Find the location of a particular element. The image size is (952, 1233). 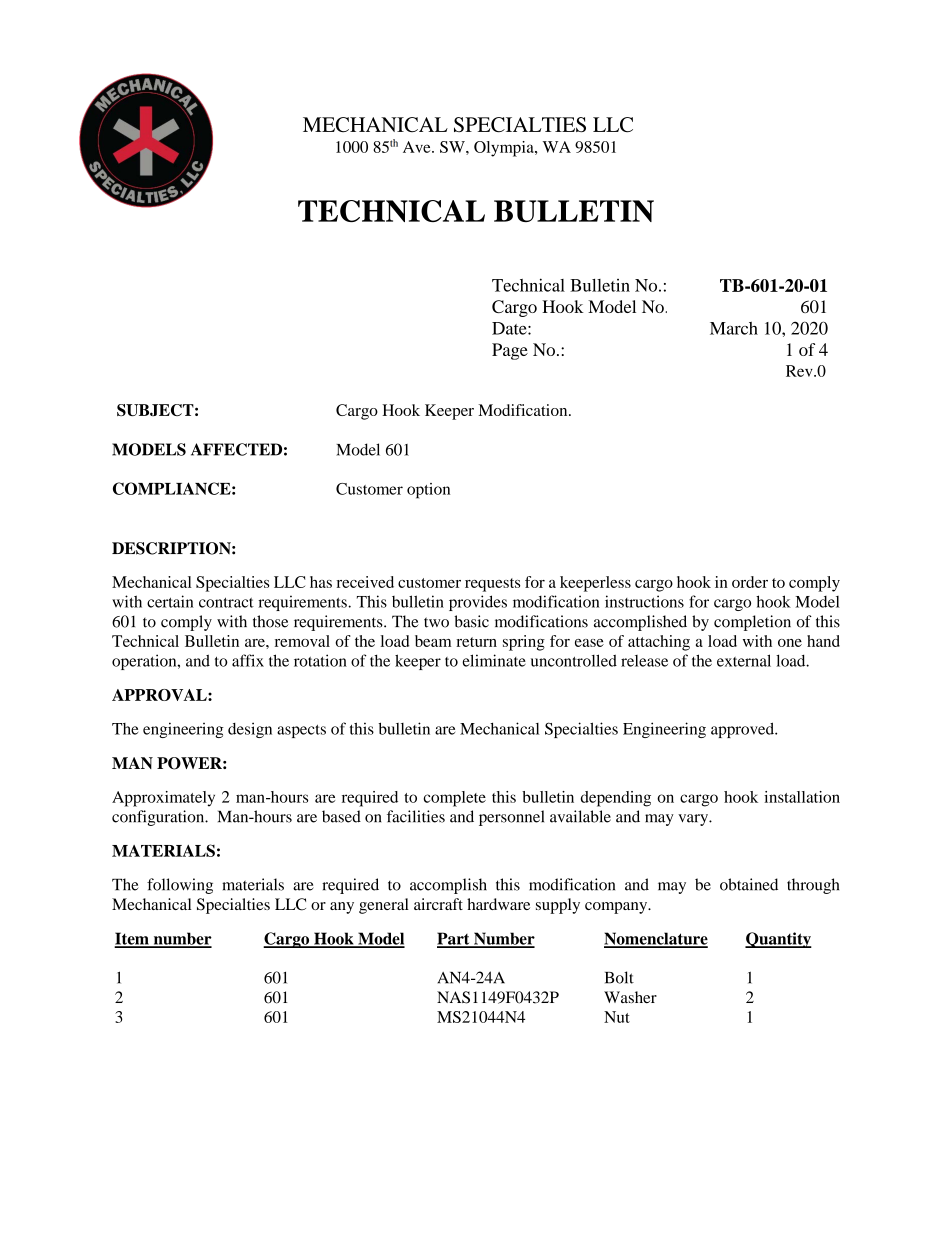

March is located at coordinates (734, 328).
